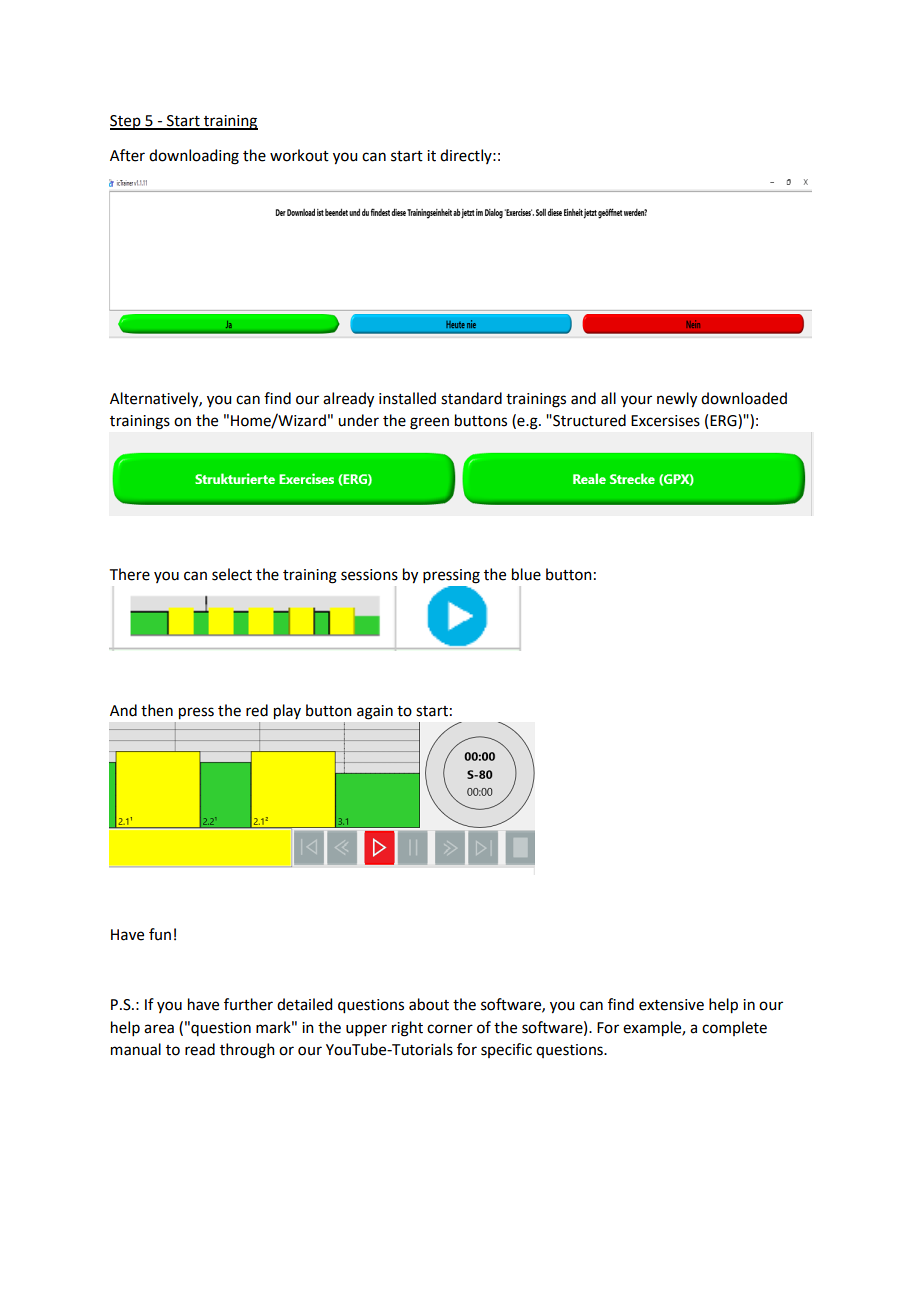 The image size is (924, 1308). I want to click on then, so click(157, 710).
